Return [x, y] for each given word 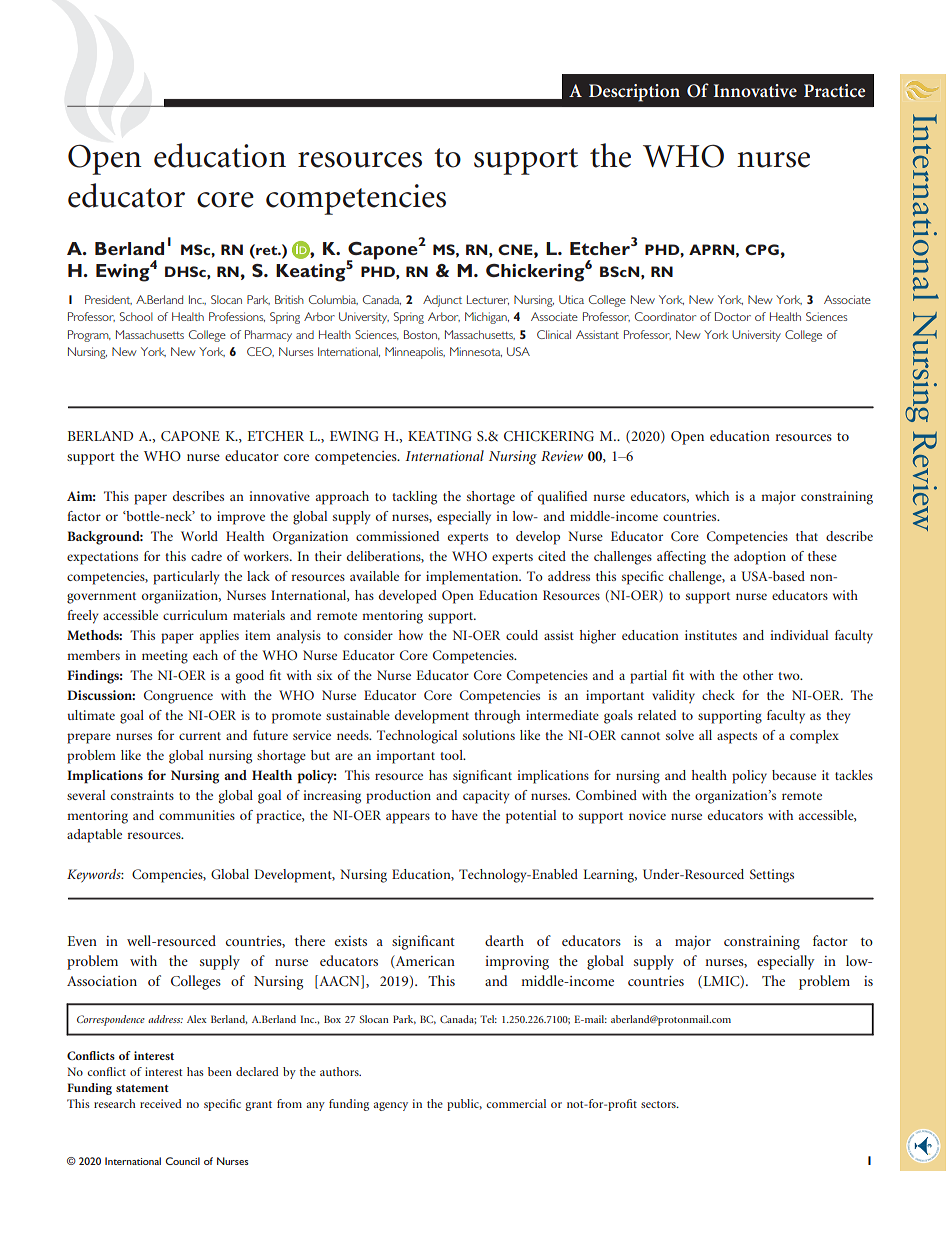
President [108, 300]
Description [634, 93]
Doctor [733, 316]
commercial [516, 1103]
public [464, 1105]
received [161, 1103]
